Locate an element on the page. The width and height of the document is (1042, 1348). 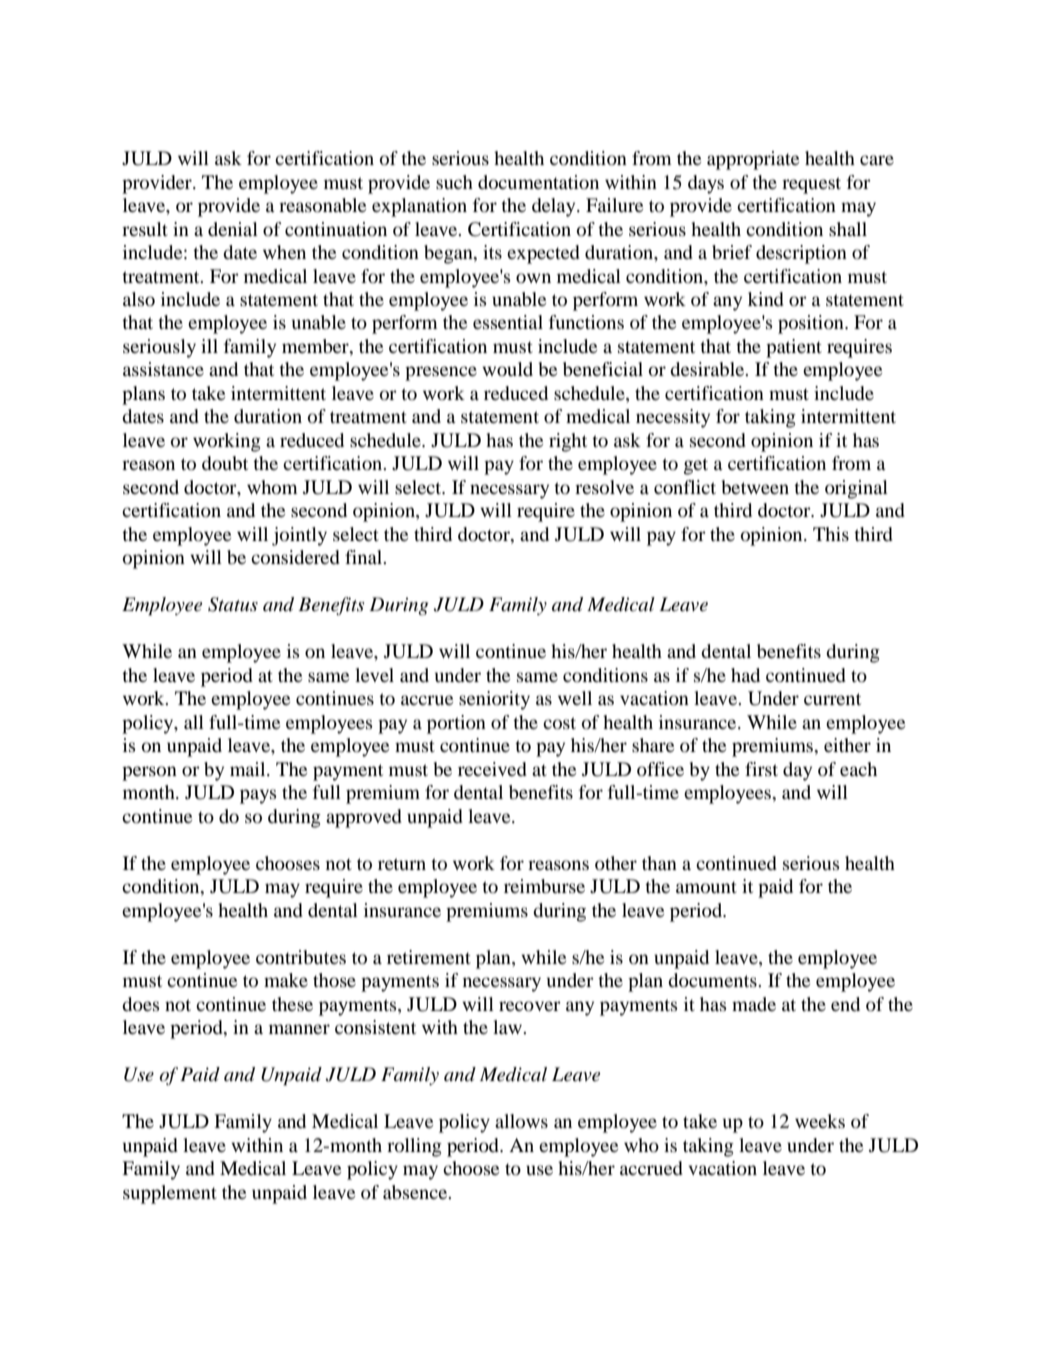
between is located at coordinates (755, 487).
